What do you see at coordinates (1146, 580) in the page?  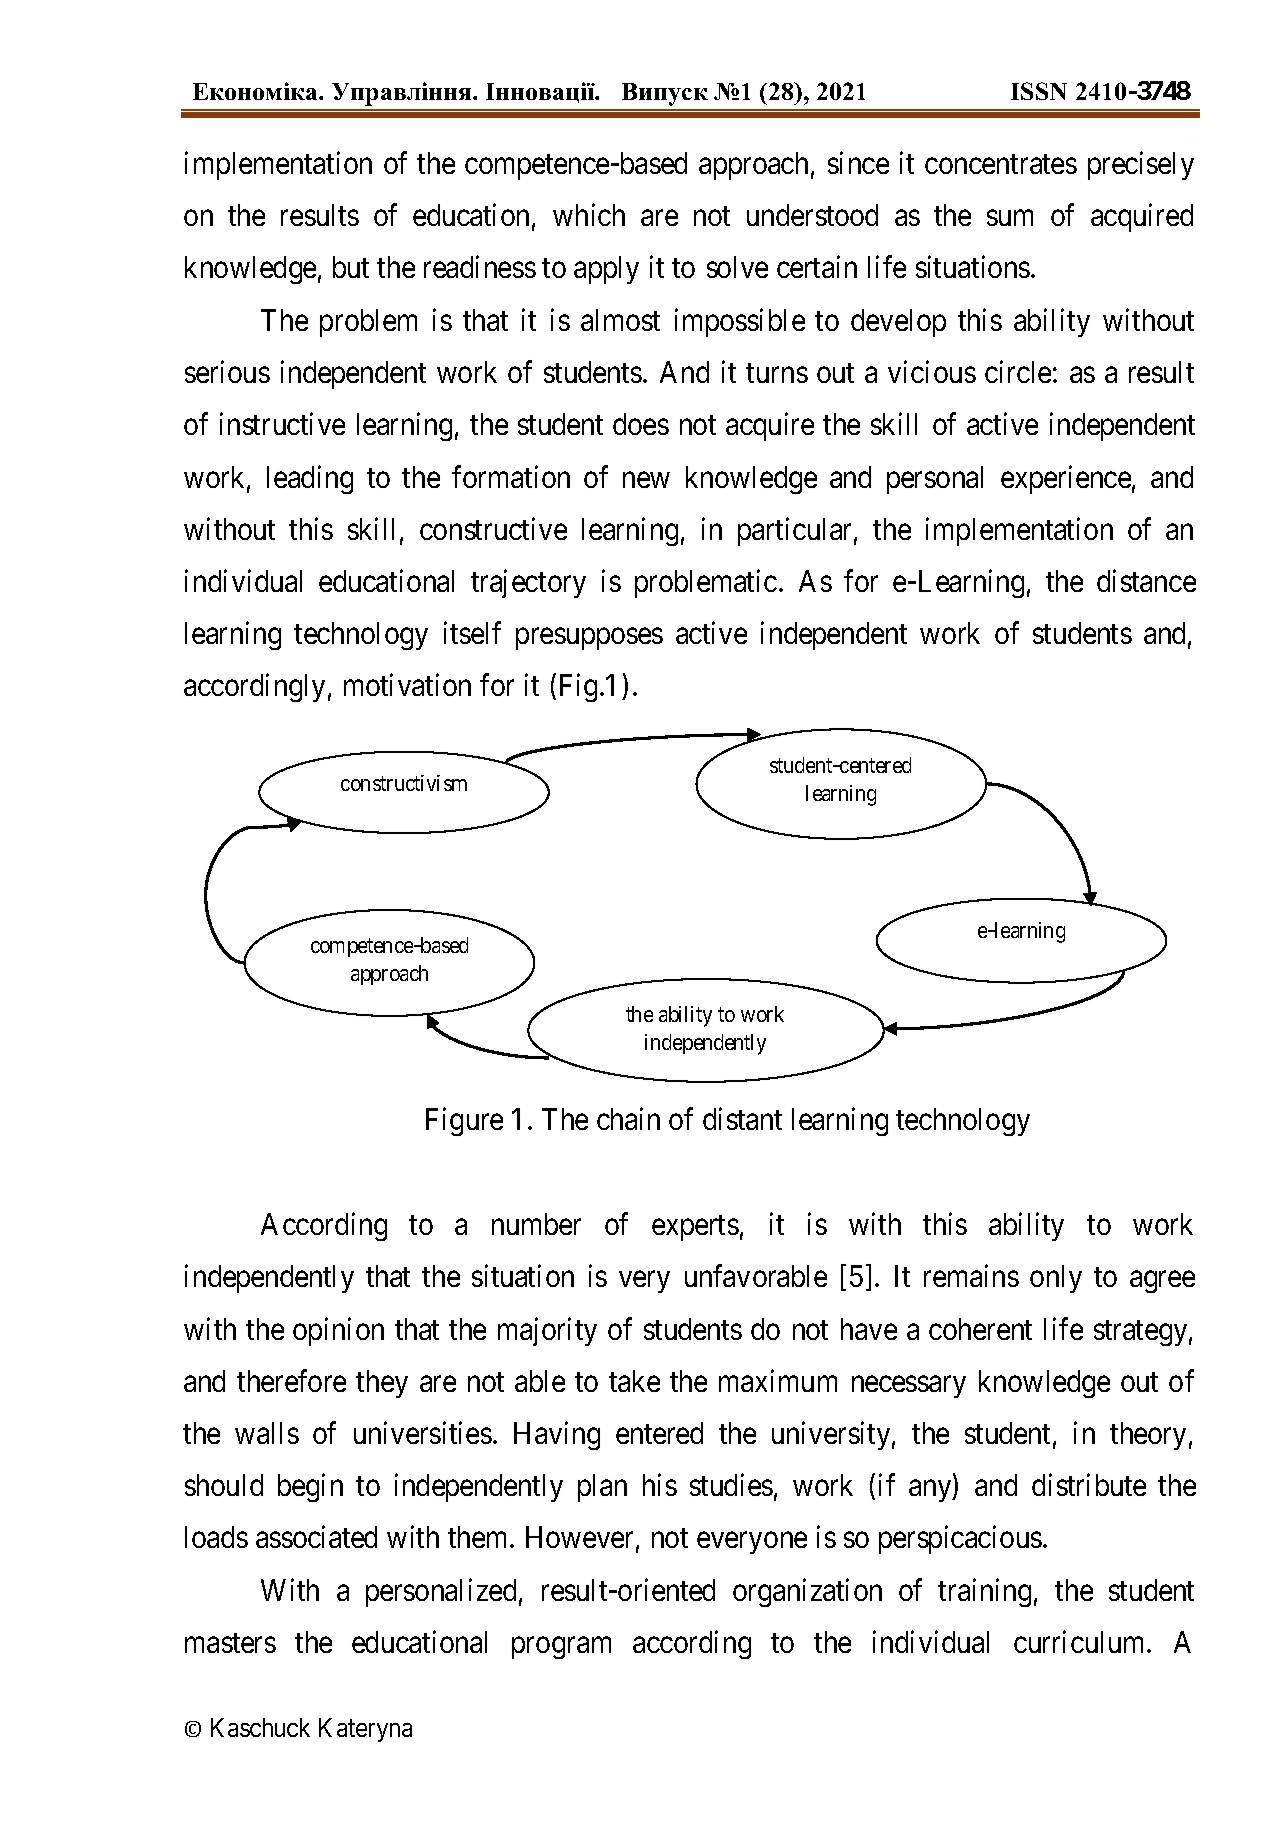 I see `distance` at bounding box center [1146, 580].
